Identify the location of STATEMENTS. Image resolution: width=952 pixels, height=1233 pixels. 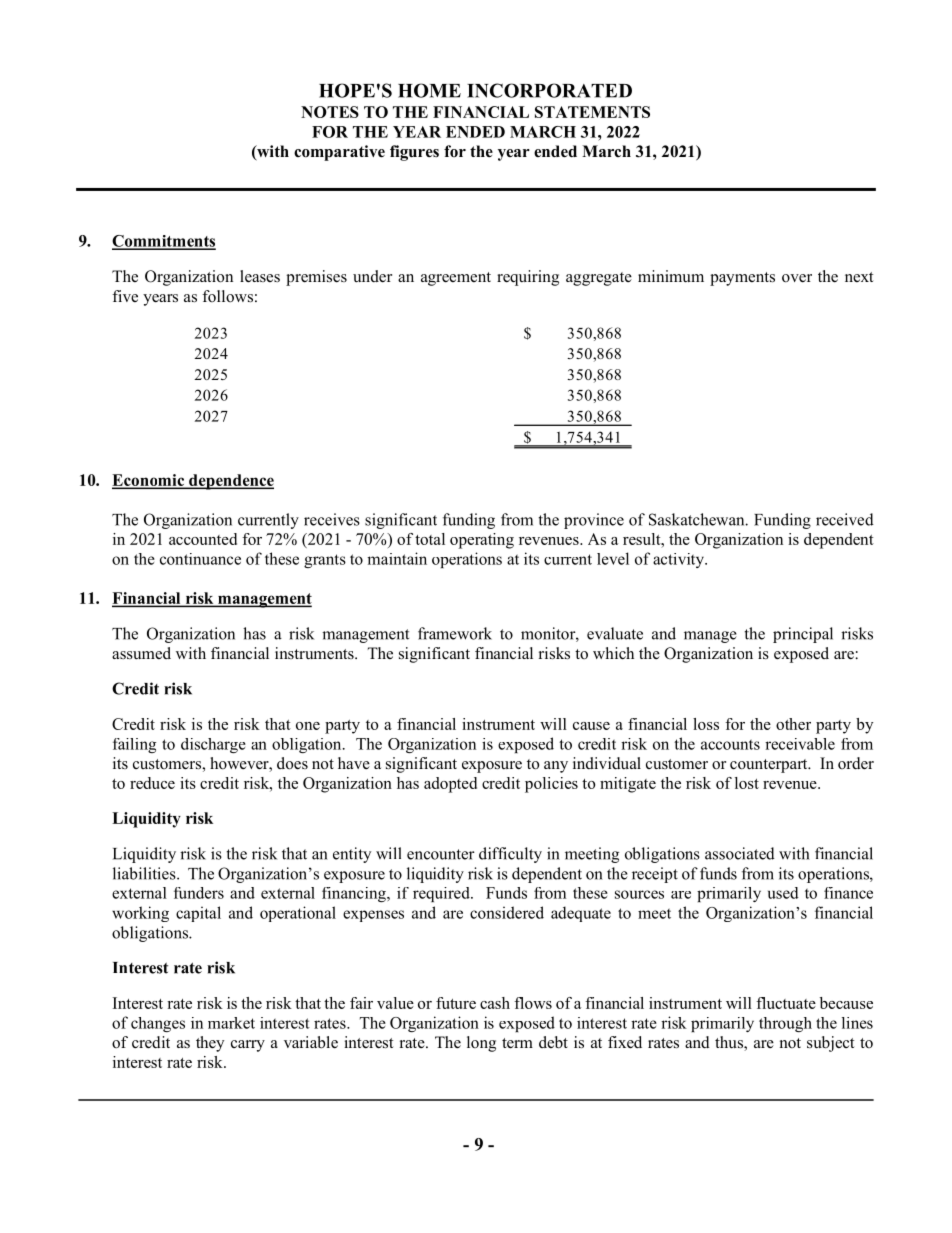
(592, 112).
